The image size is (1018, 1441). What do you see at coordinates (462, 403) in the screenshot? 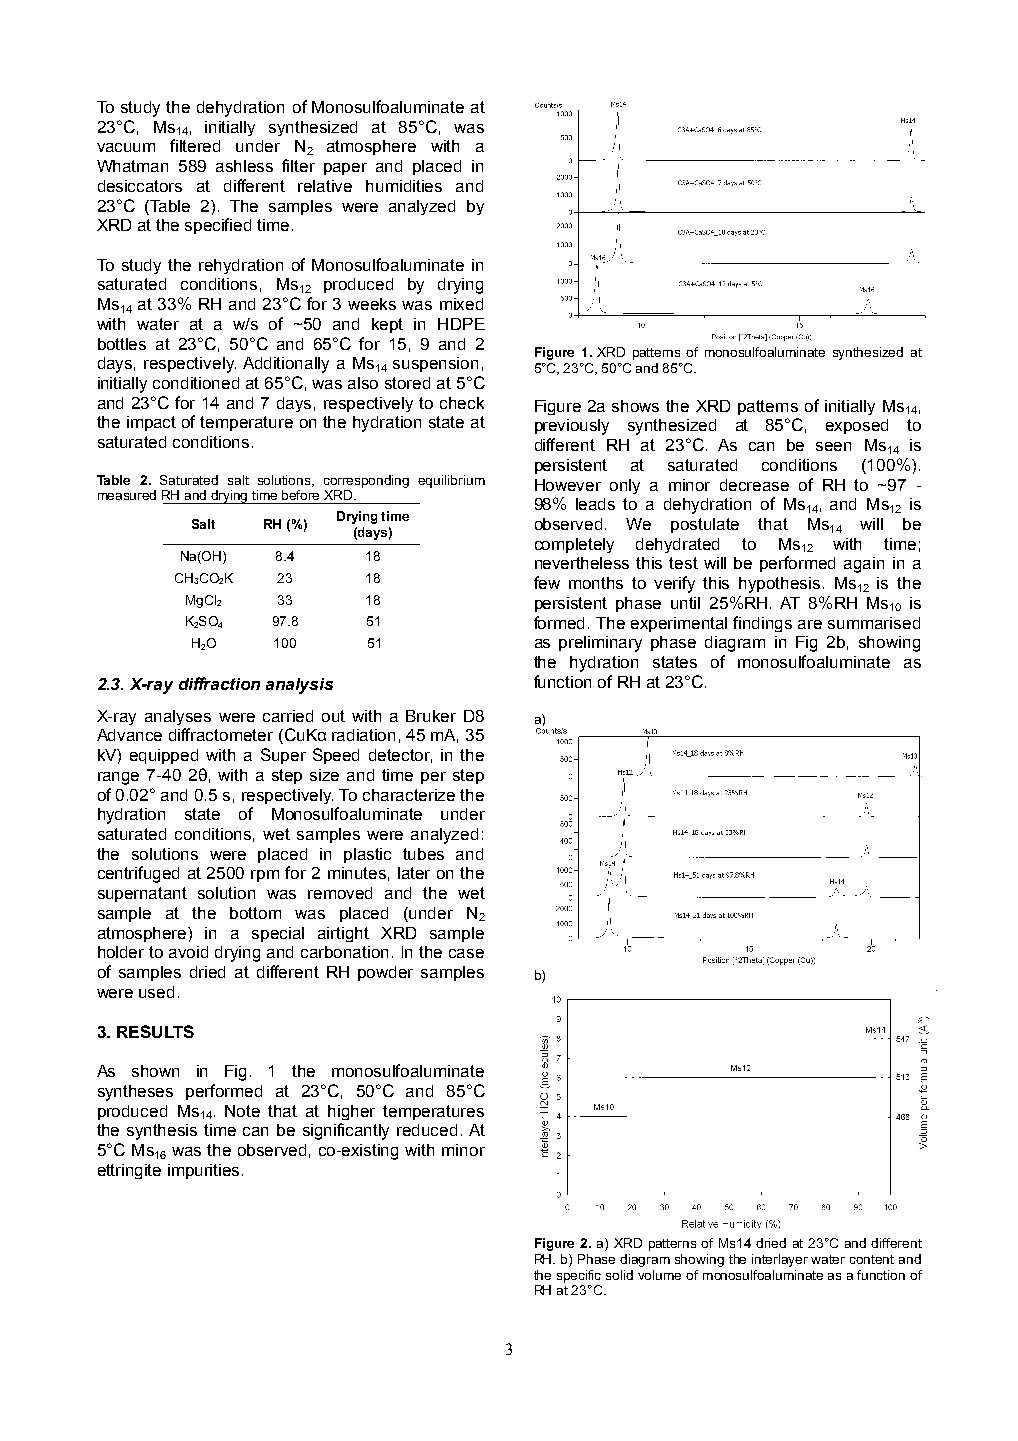
I see `check` at bounding box center [462, 403].
